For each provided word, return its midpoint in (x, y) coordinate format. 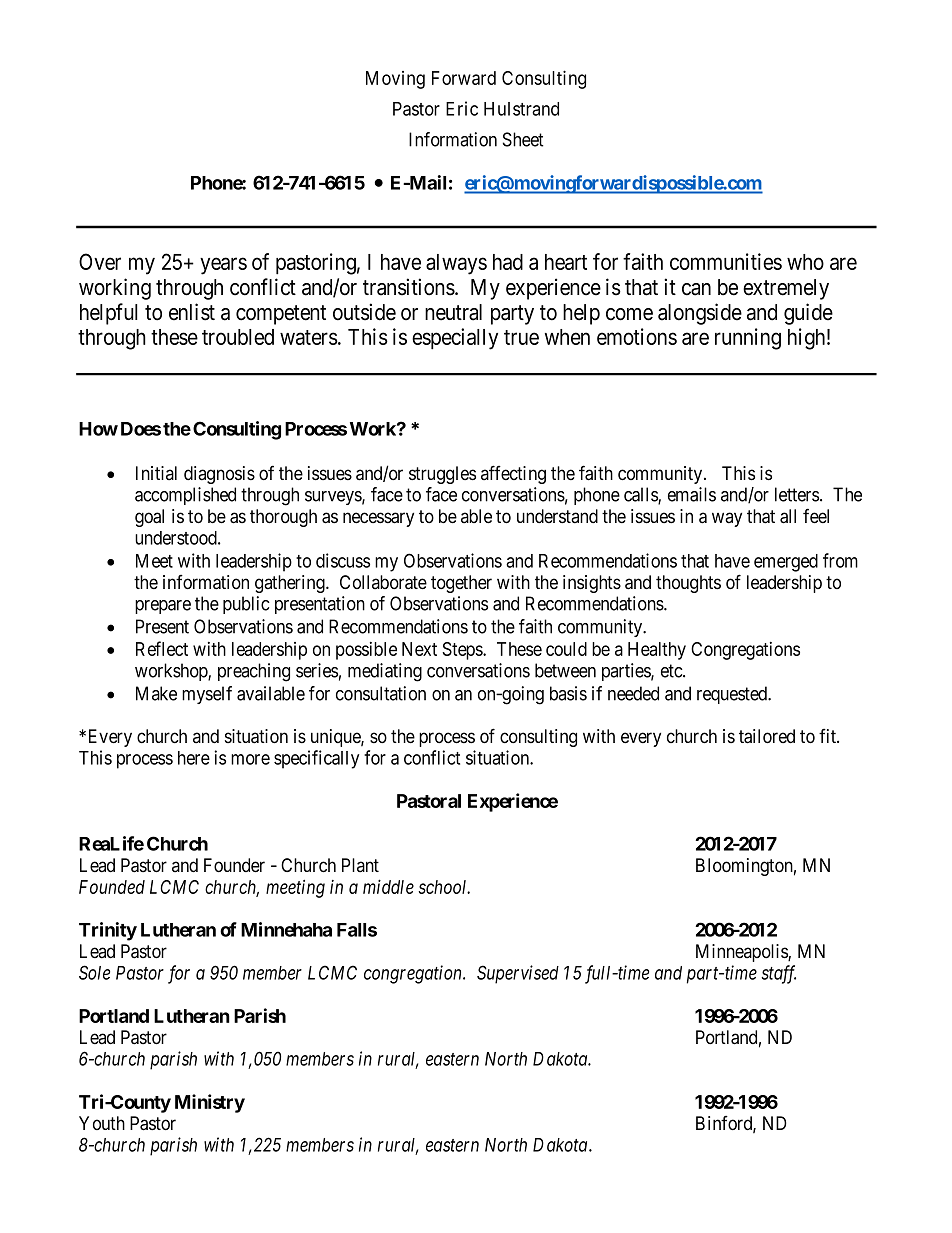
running (748, 339)
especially (455, 339)
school (444, 887)
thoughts (688, 584)
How (98, 429)
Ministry (210, 1103)
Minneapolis (742, 953)
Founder (234, 865)
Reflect (162, 648)
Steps (463, 651)
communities (726, 261)
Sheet (523, 139)
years (223, 266)
